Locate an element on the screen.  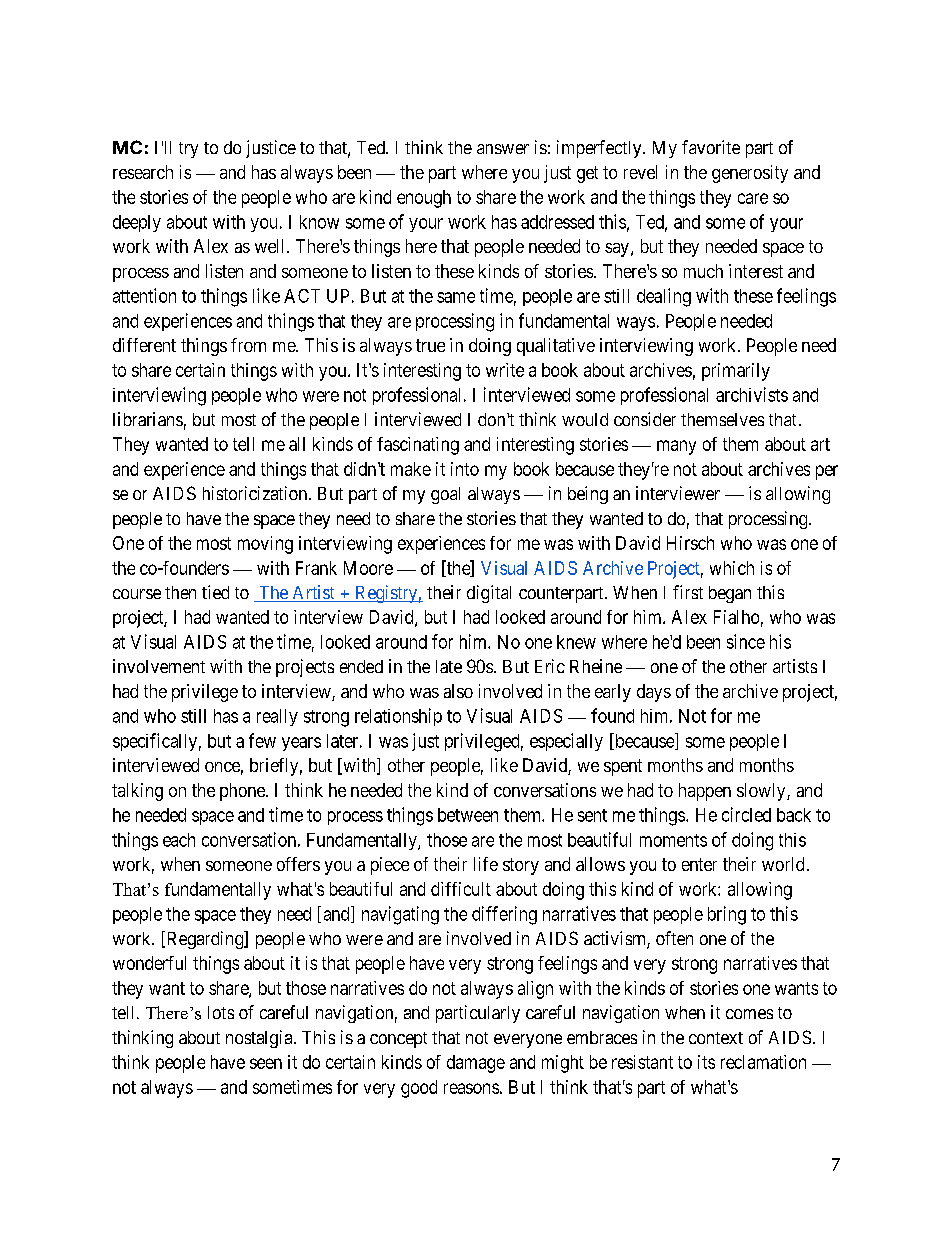
began is located at coordinates (730, 594).
